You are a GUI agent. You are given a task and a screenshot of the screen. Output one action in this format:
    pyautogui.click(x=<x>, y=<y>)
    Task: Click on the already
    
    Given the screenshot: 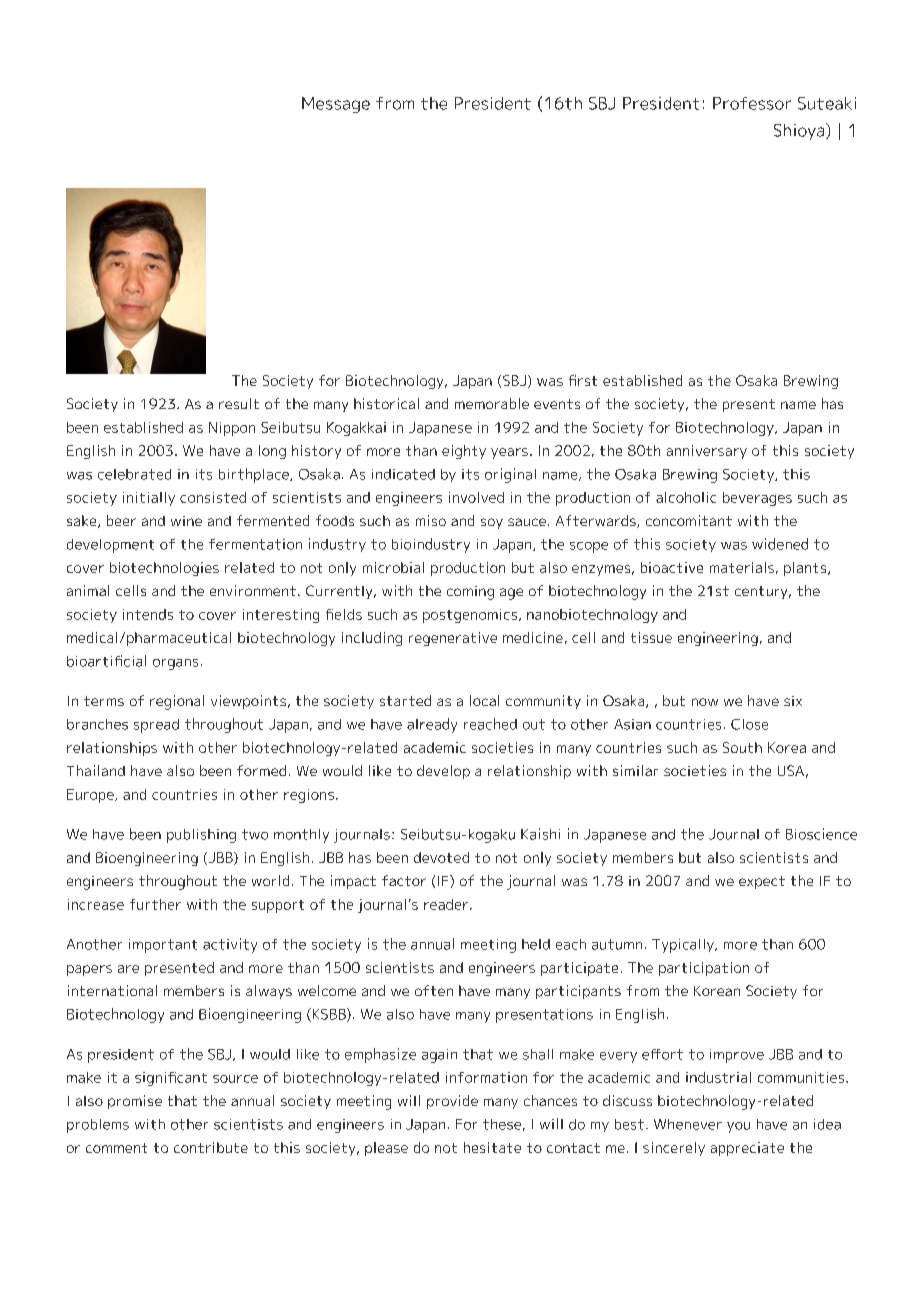 What is the action you would take?
    pyautogui.click(x=432, y=725)
